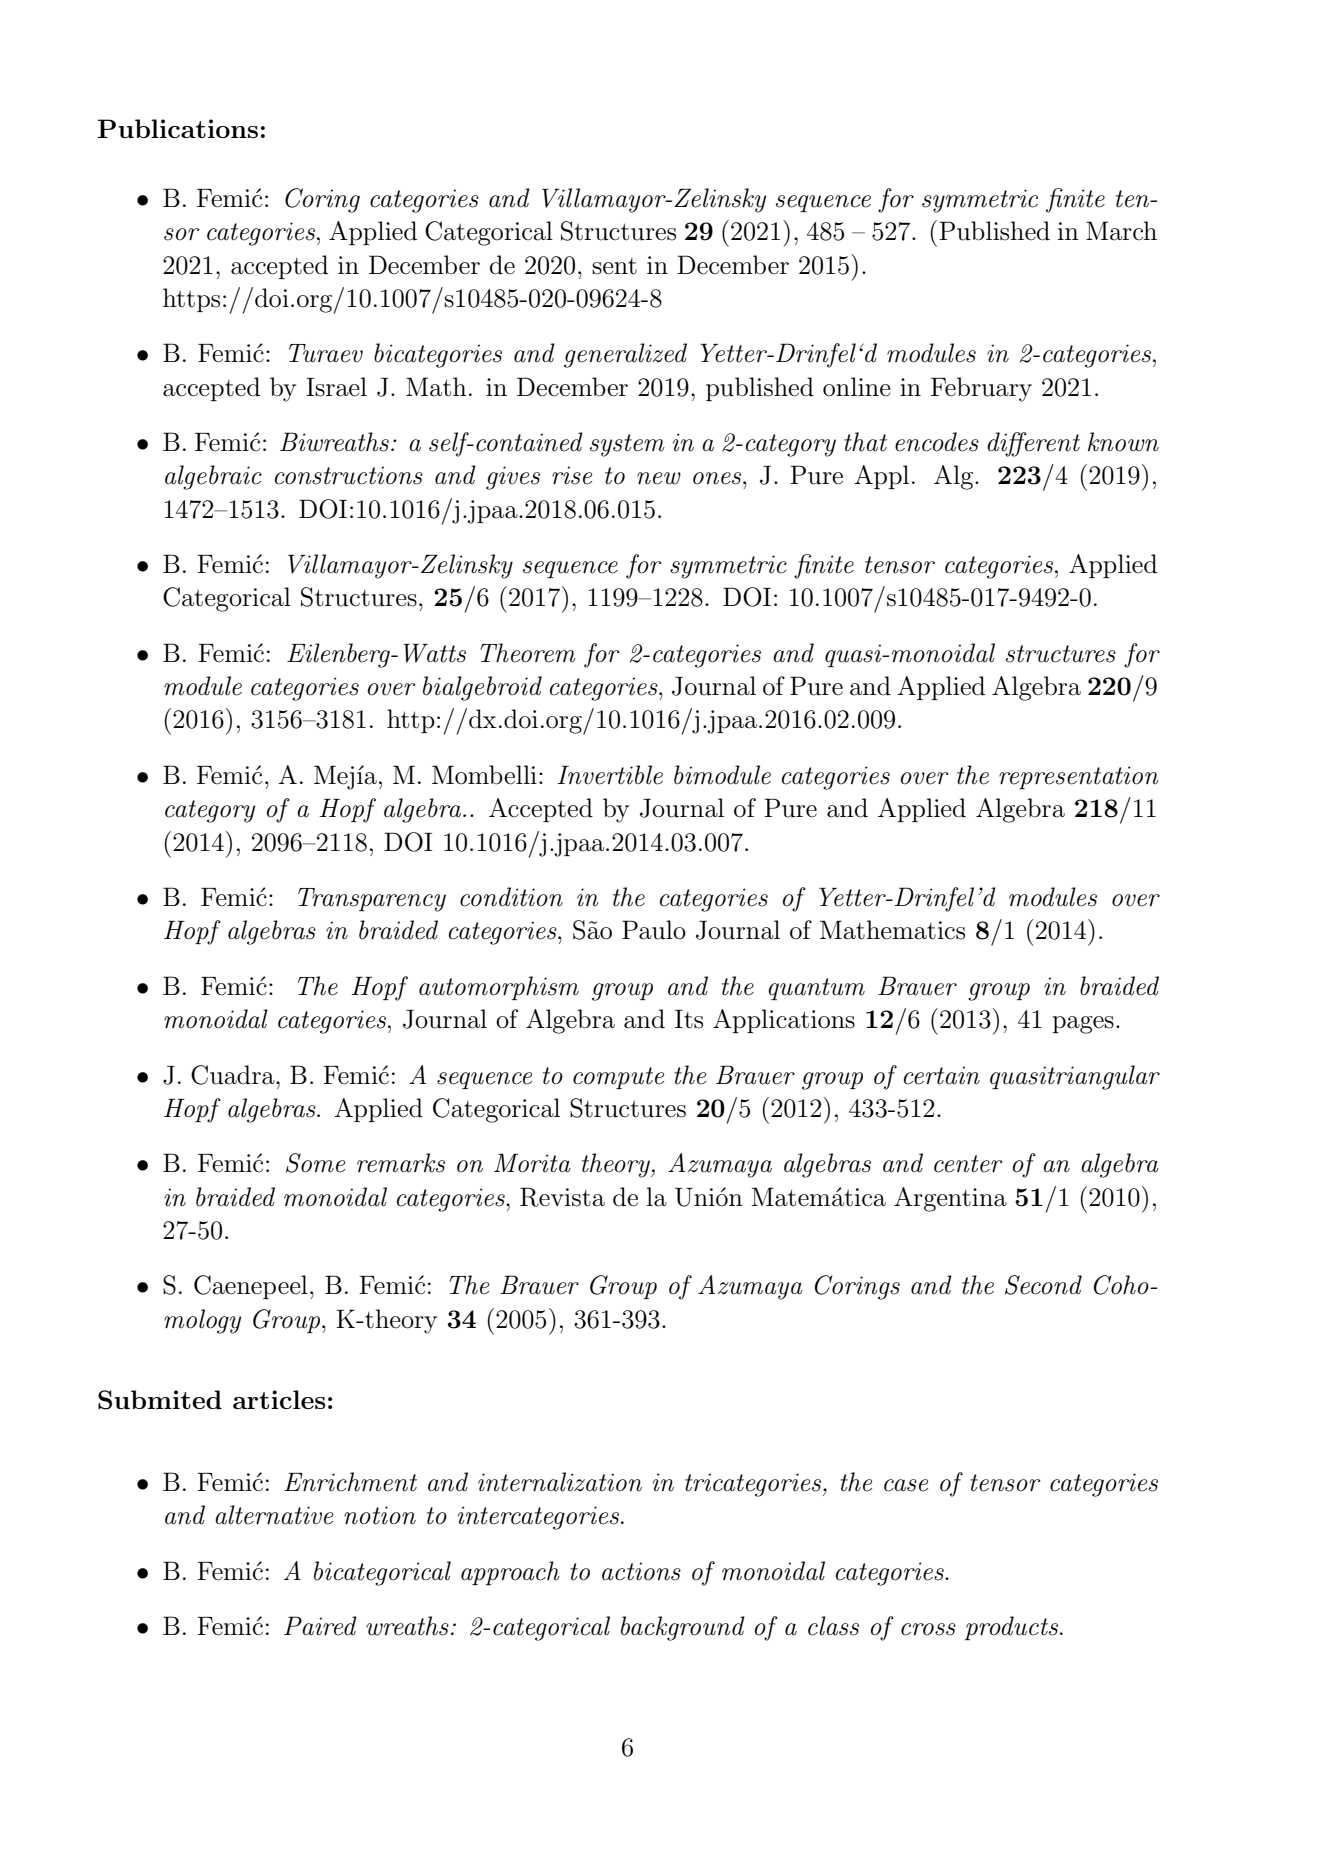  What do you see at coordinates (968, 1164) in the screenshot?
I see `center` at bounding box center [968, 1164].
